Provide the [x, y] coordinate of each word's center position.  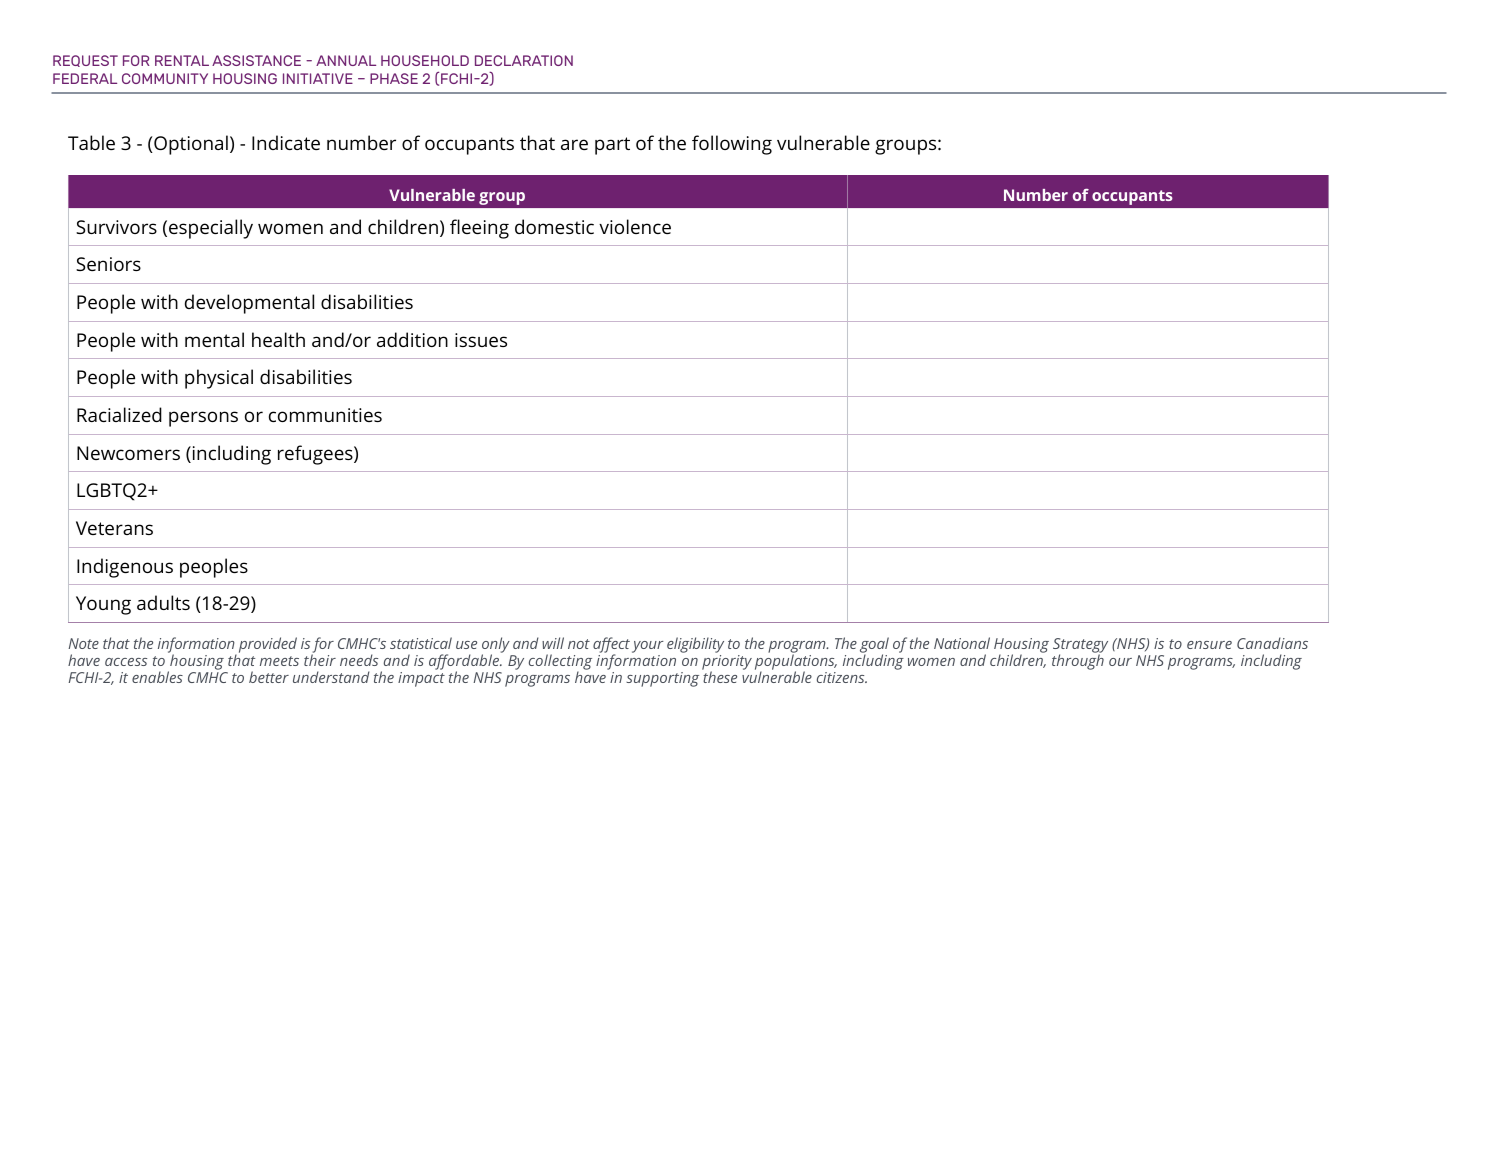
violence [635, 226]
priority [727, 664]
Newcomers [128, 453]
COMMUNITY [165, 78]
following [732, 145]
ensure [1209, 645]
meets [279, 661]
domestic [554, 226]
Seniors [108, 264]
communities [325, 415]
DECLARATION [524, 60]
